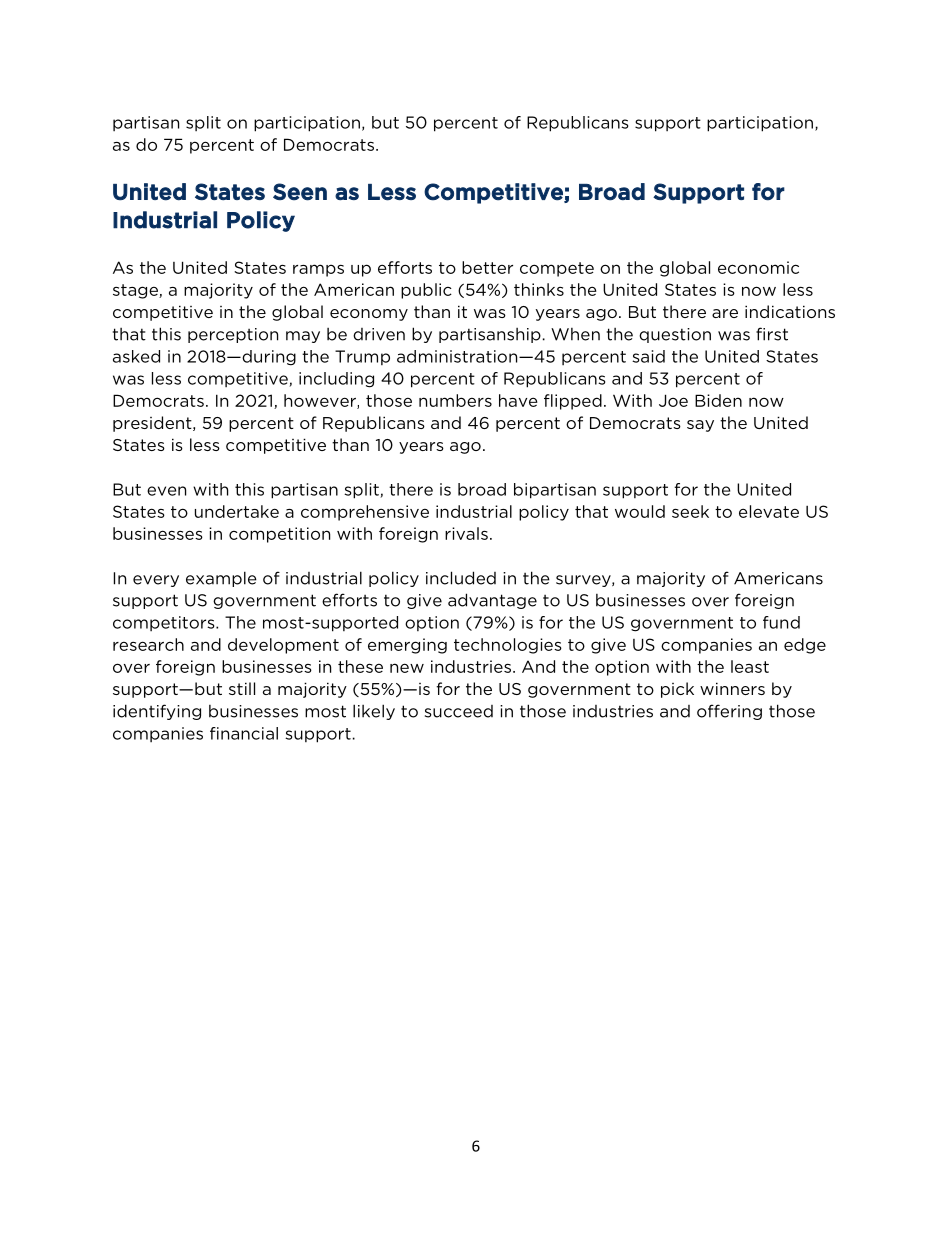  Describe the element at coordinates (487, 267) in the page. I see `better` at that location.
